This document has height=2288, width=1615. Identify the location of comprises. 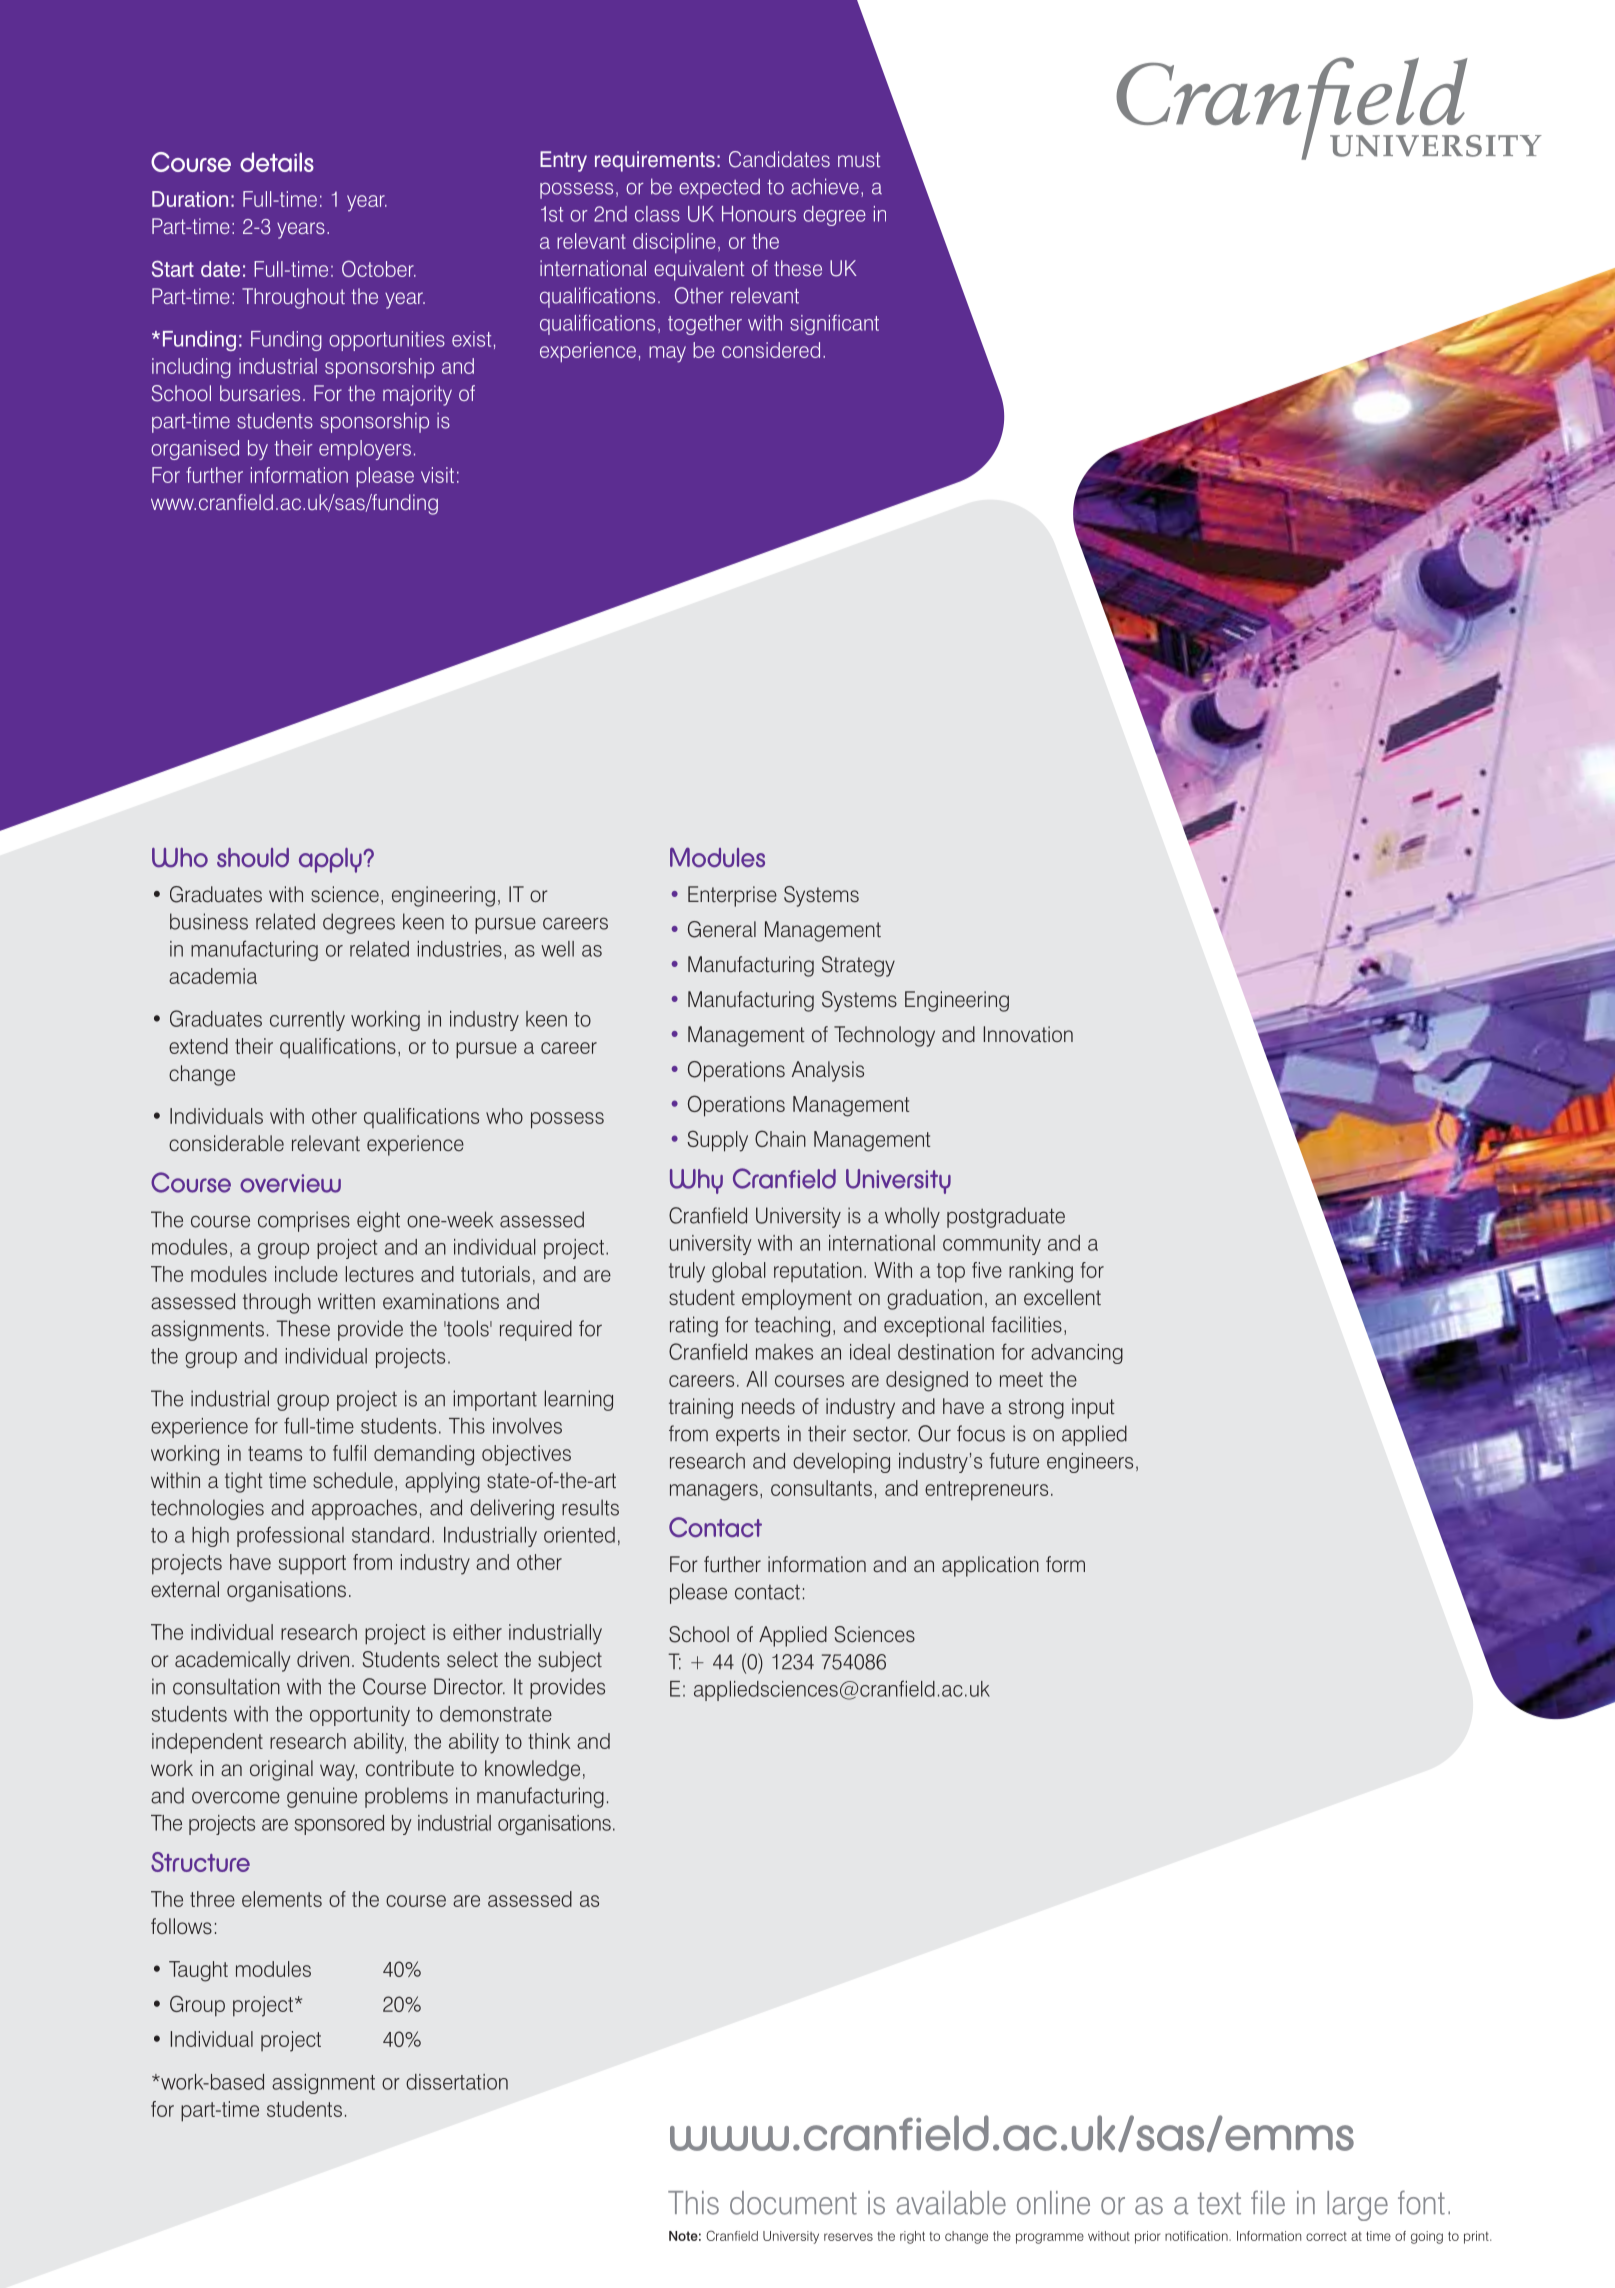
(304, 1221).
